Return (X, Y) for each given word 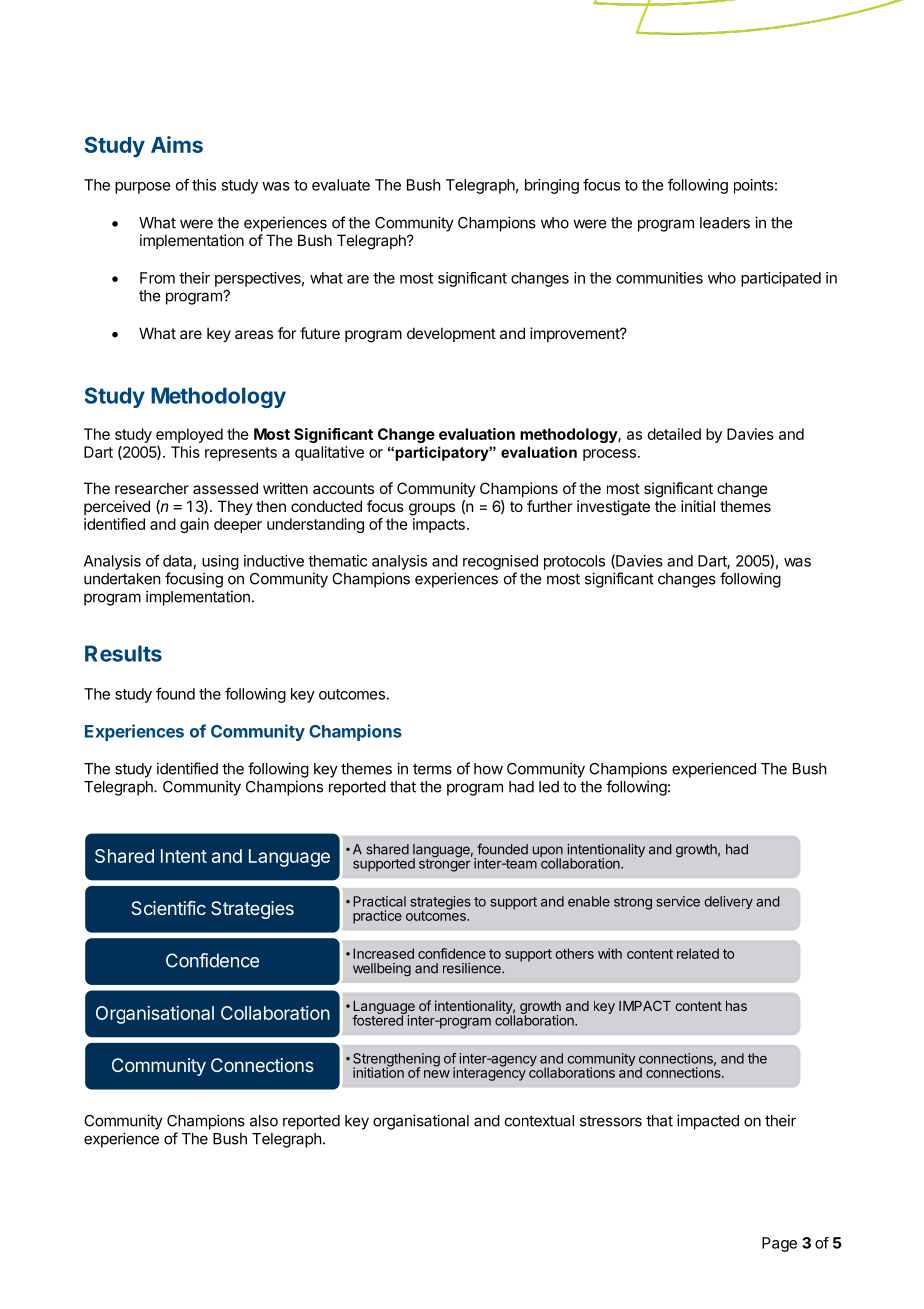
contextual (539, 1121)
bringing (552, 186)
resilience (473, 968)
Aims (177, 144)
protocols (574, 562)
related (698, 953)
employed (189, 435)
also (264, 1121)
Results (123, 653)
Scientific (169, 908)
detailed (674, 434)
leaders (725, 223)
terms (432, 769)
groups (432, 509)
